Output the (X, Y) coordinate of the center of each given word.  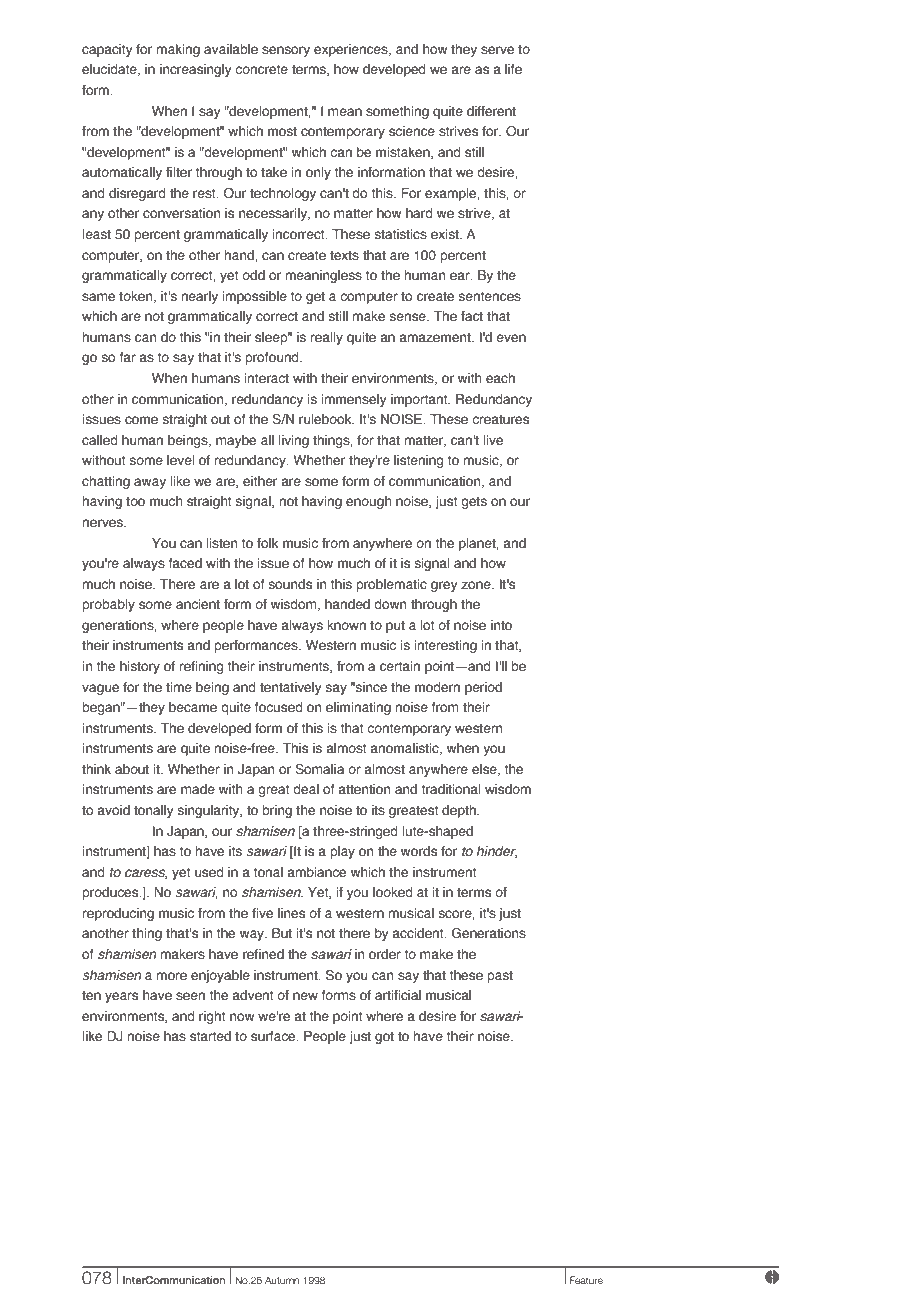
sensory (286, 51)
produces (111, 893)
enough (368, 502)
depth (460, 811)
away (150, 483)
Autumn (282, 1280)
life (513, 69)
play (342, 852)
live (493, 440)
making (178, 50)
